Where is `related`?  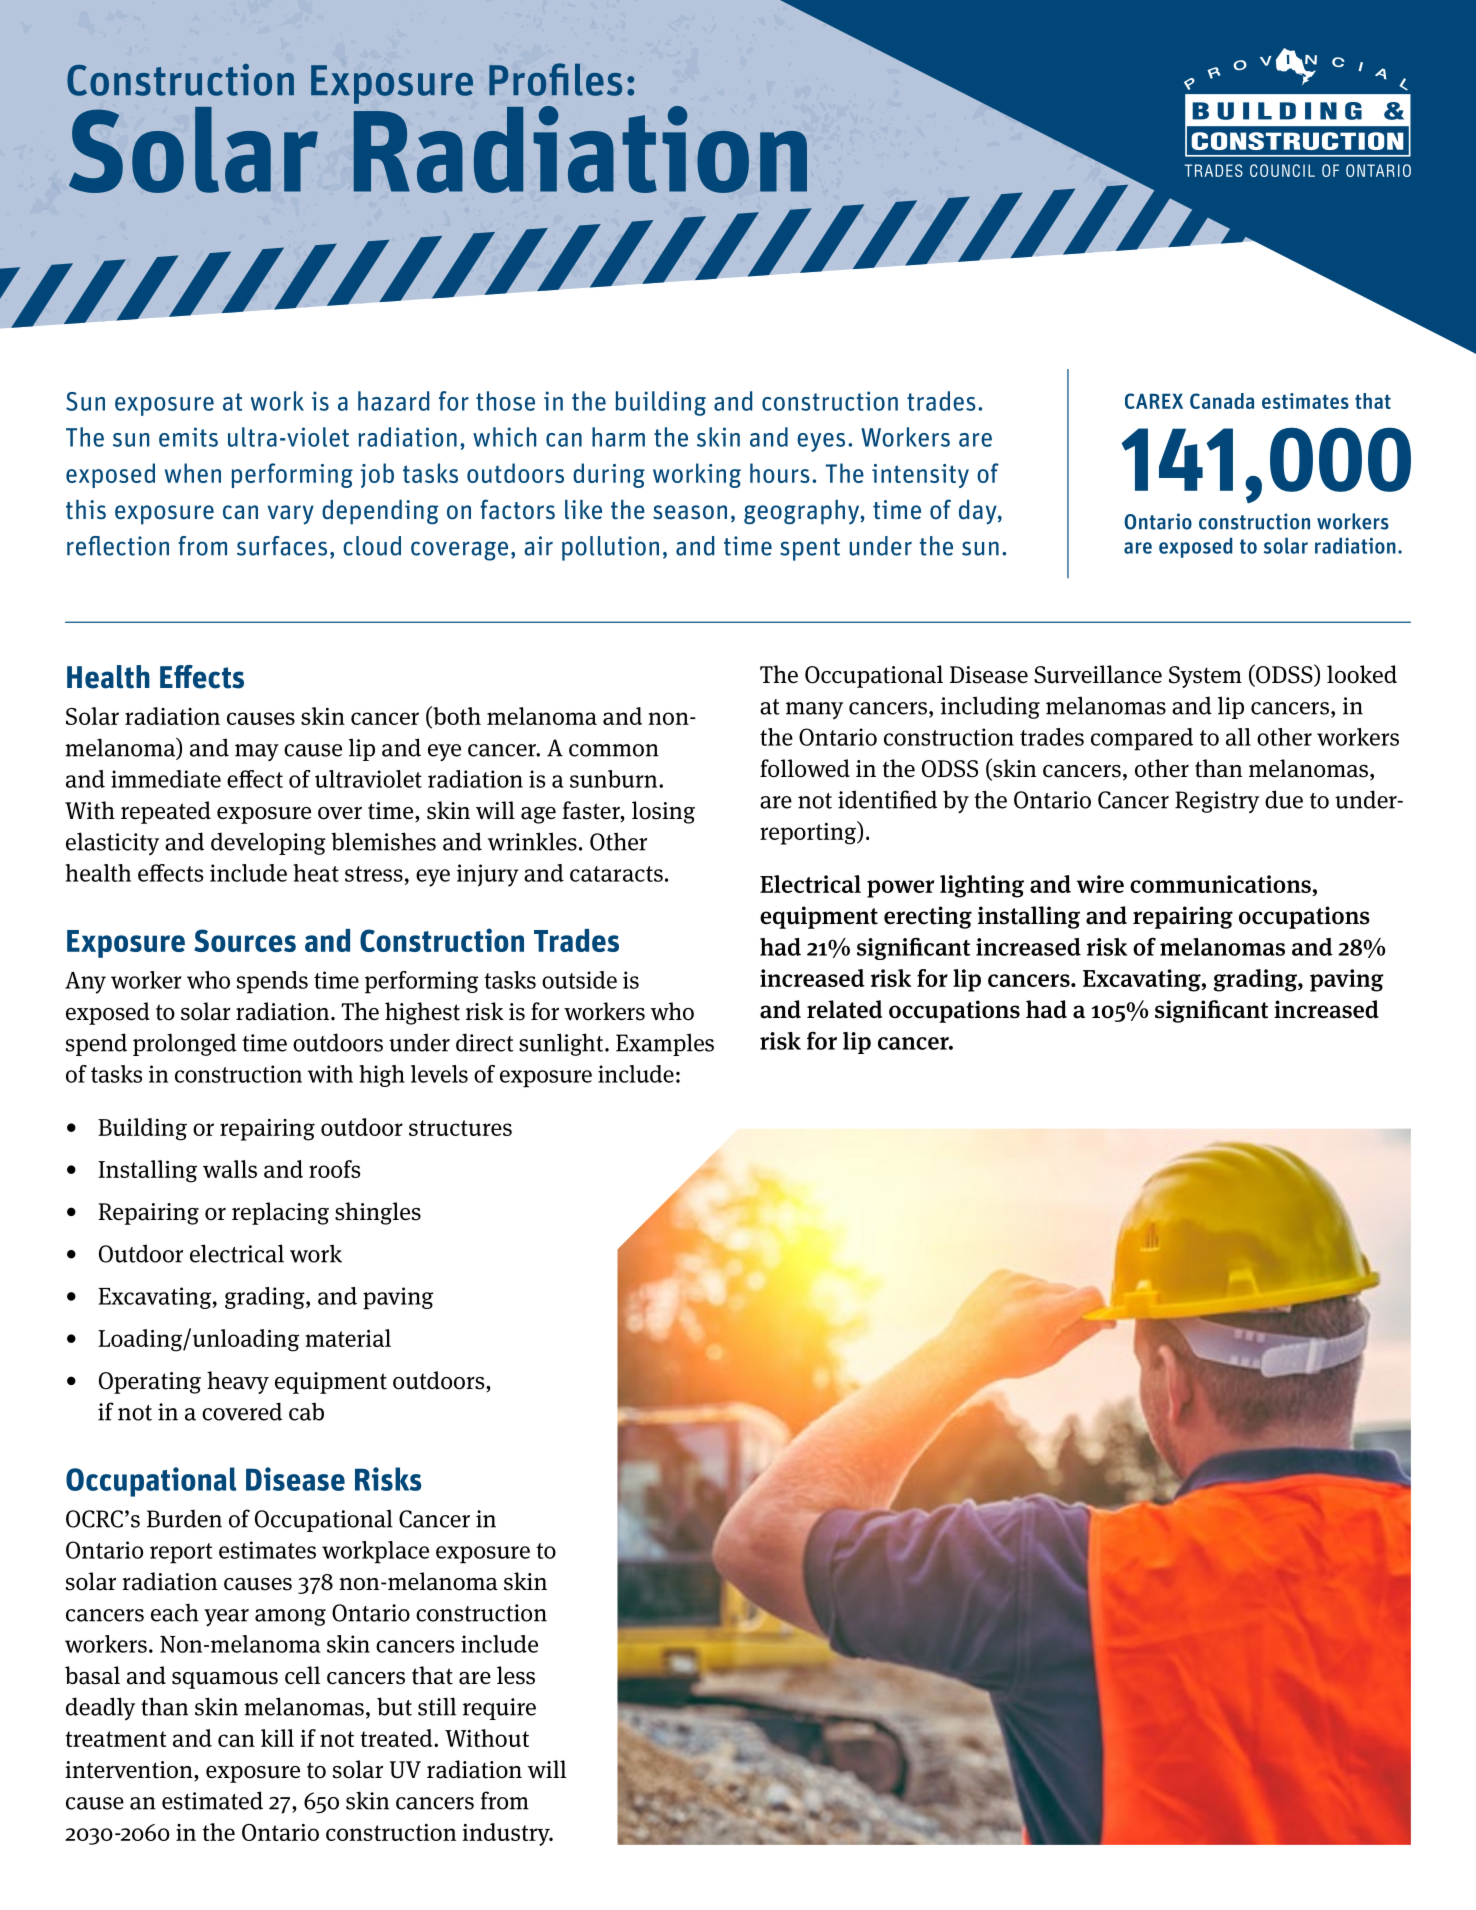 related is located at coordinates (844, 1009).
